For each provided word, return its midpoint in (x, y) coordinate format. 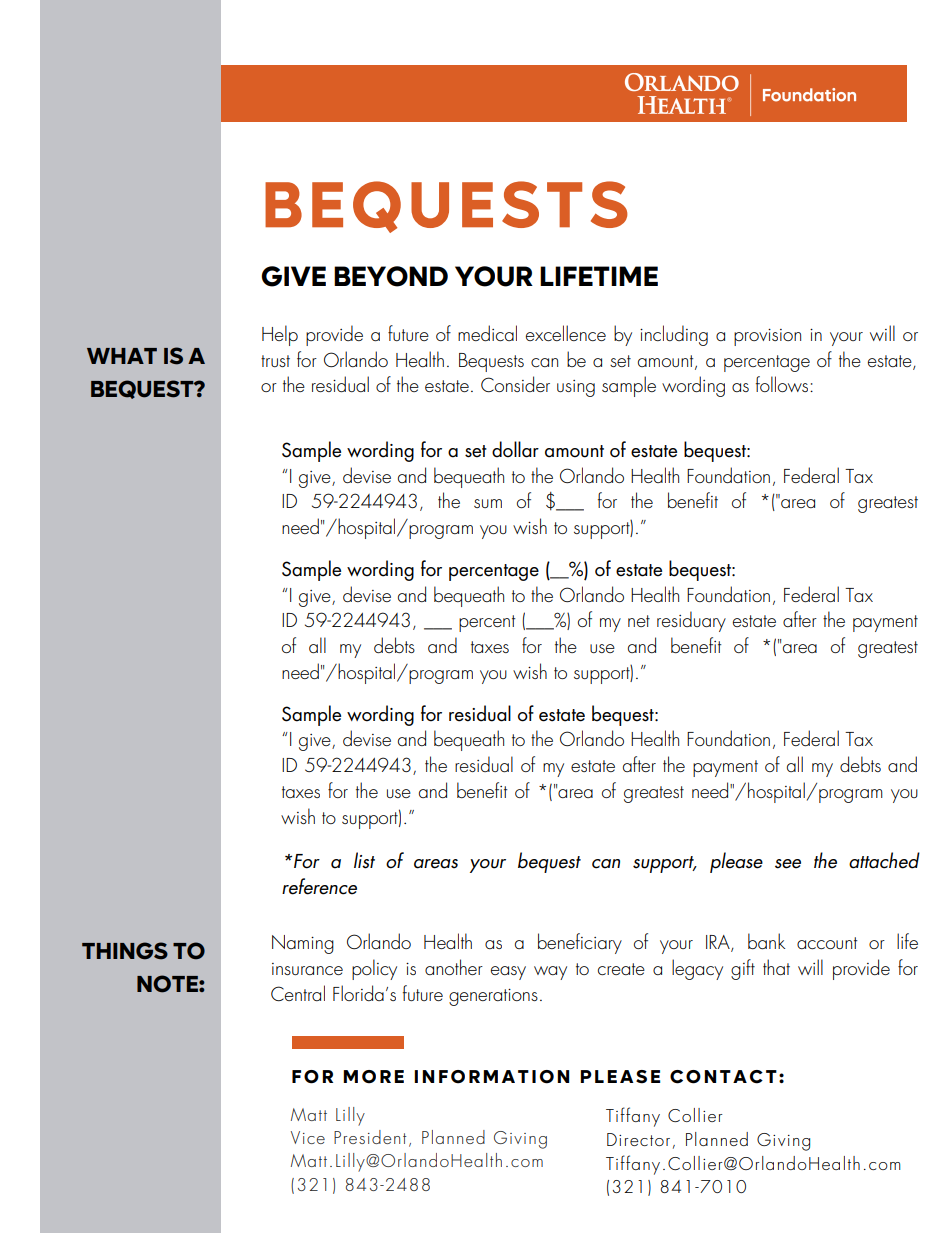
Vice (308, 1137)
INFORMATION (491, 1077)
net (639, 621)
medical (487, 333)
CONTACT (723, 1077)
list (364, 860)
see (788, 864)
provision (767, 337)
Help (280, 335)
